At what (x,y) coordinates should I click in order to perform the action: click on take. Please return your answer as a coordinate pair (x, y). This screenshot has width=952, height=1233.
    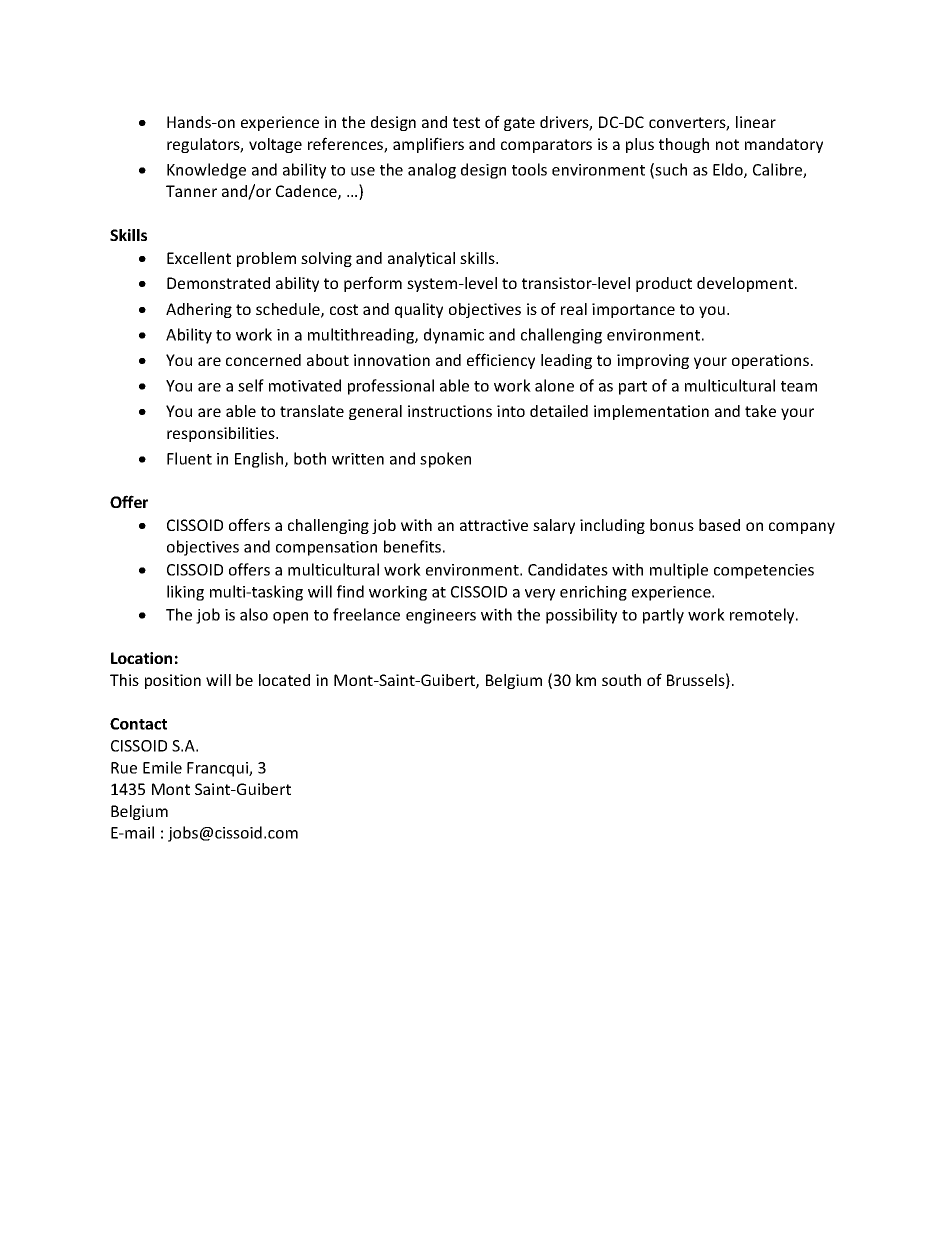
    Looking at the image, I should click on (760, 411).
